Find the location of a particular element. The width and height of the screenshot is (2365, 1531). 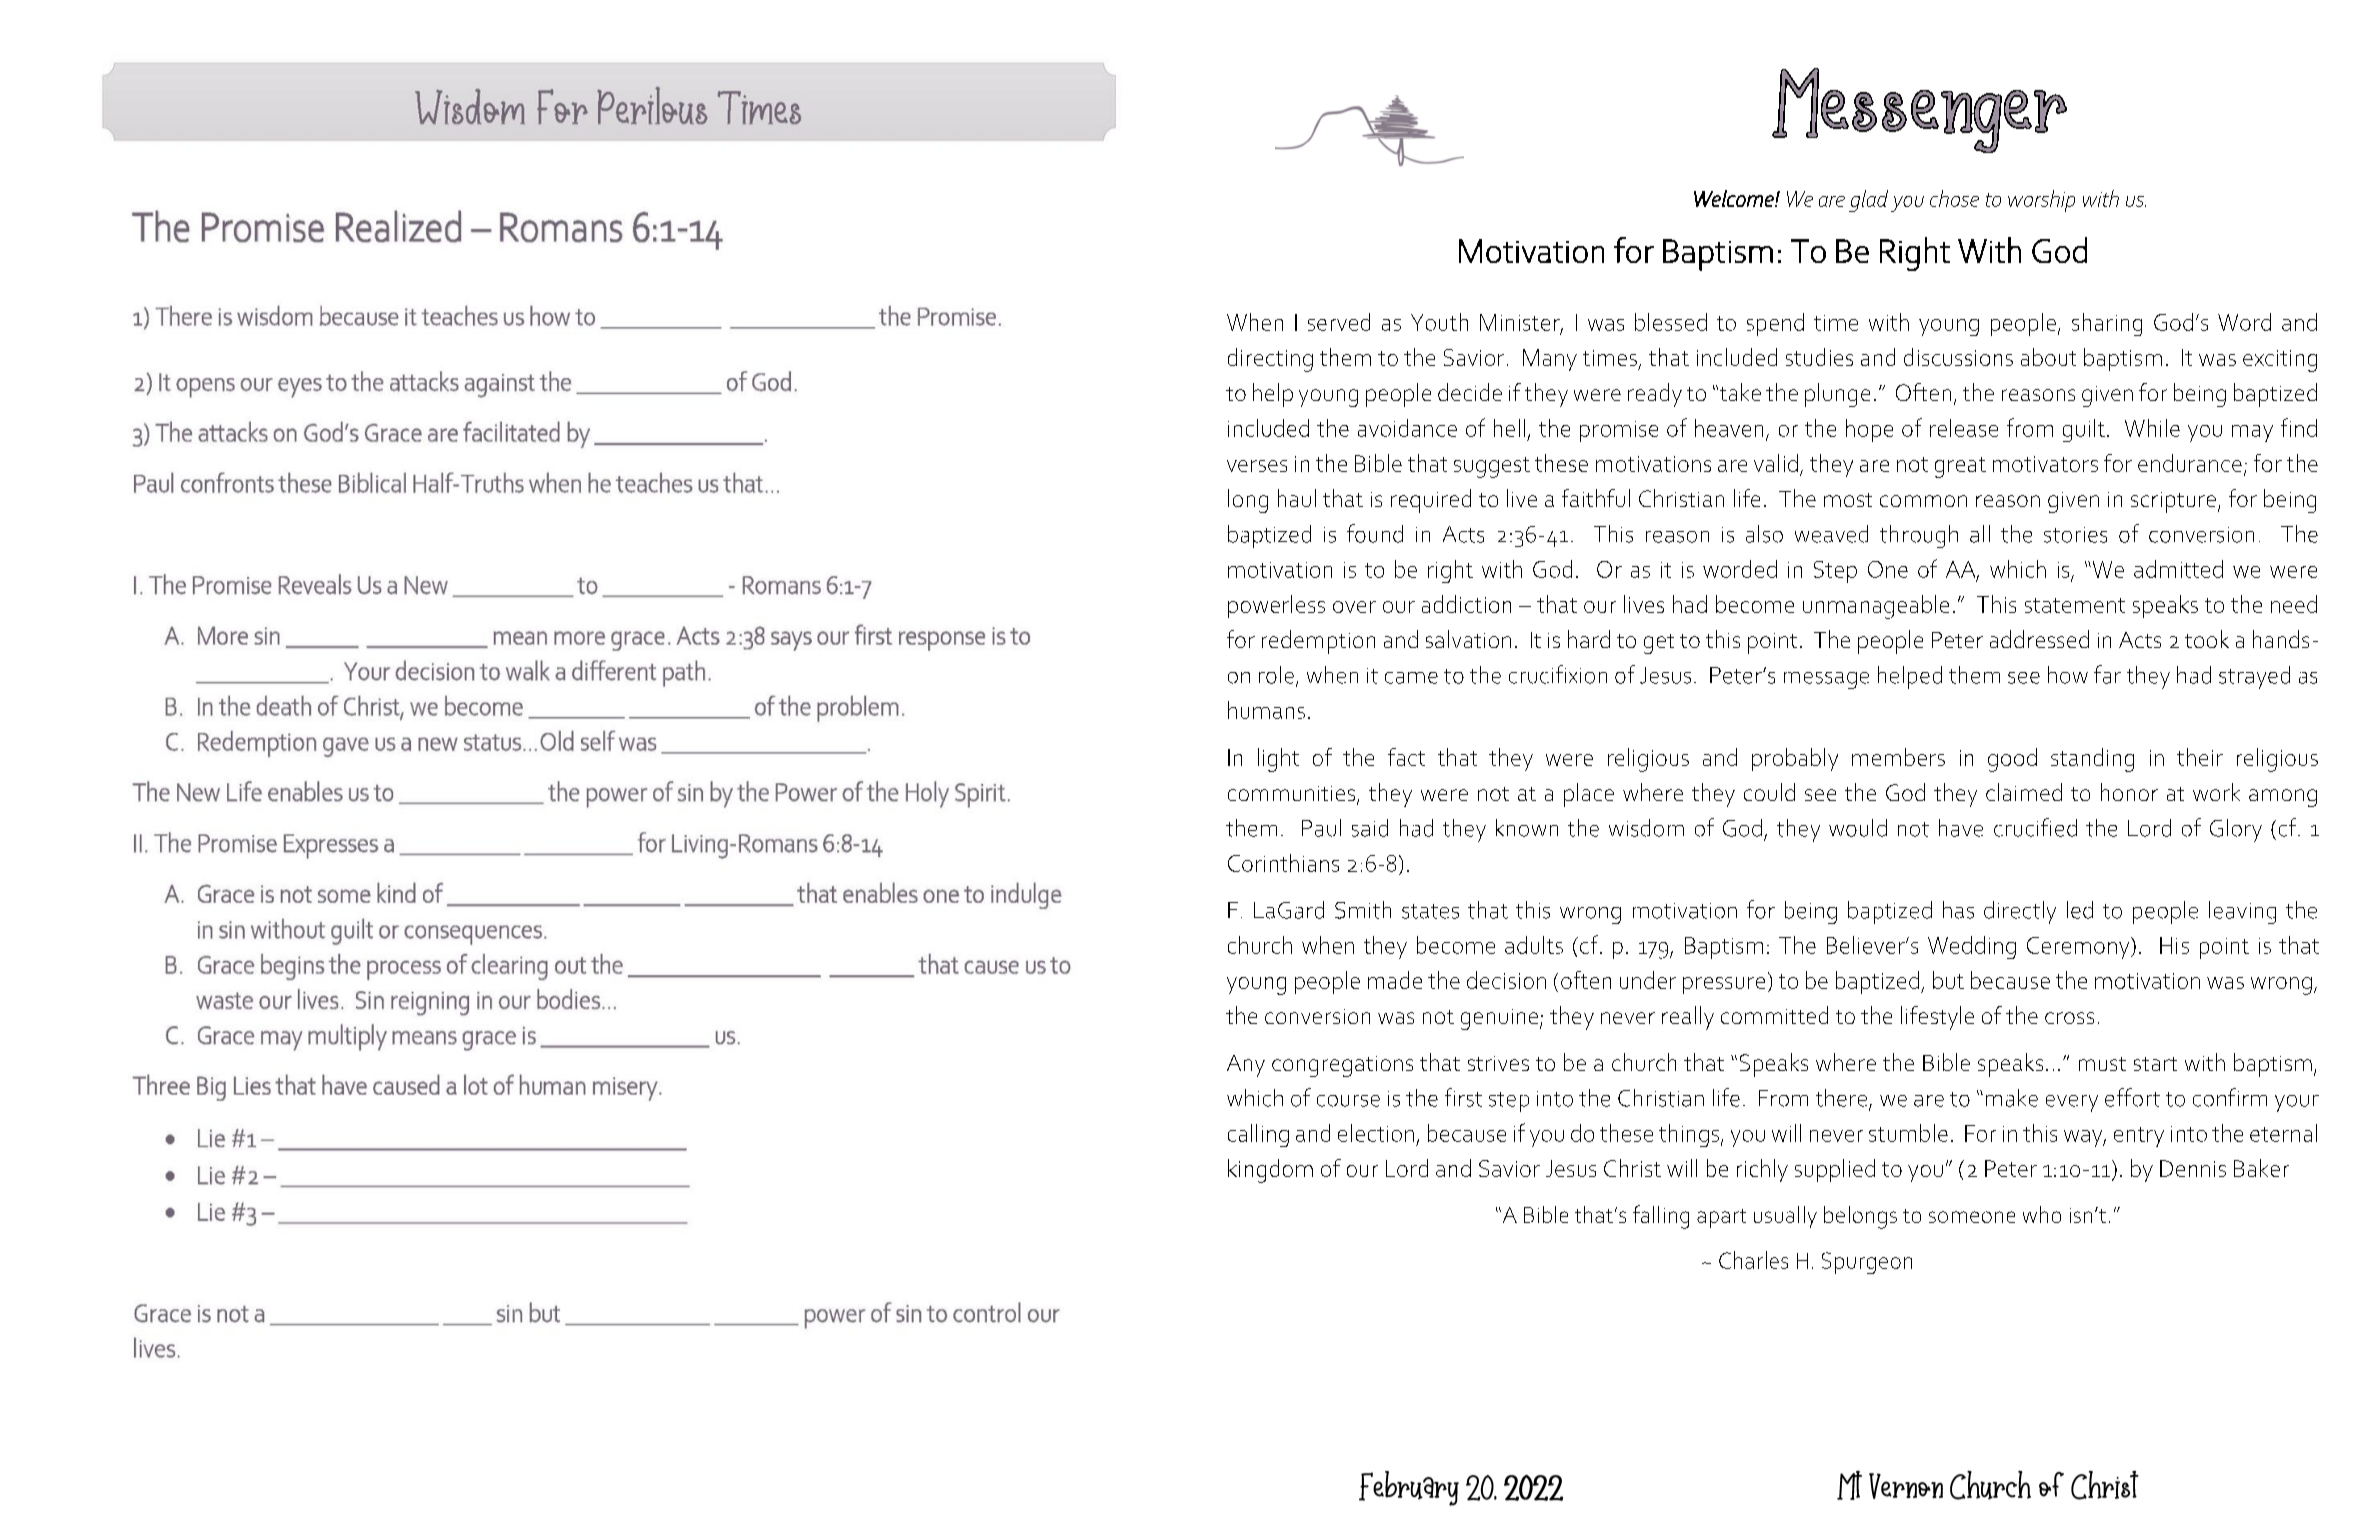

Ceremony is located at coordinates (2079, 948).
